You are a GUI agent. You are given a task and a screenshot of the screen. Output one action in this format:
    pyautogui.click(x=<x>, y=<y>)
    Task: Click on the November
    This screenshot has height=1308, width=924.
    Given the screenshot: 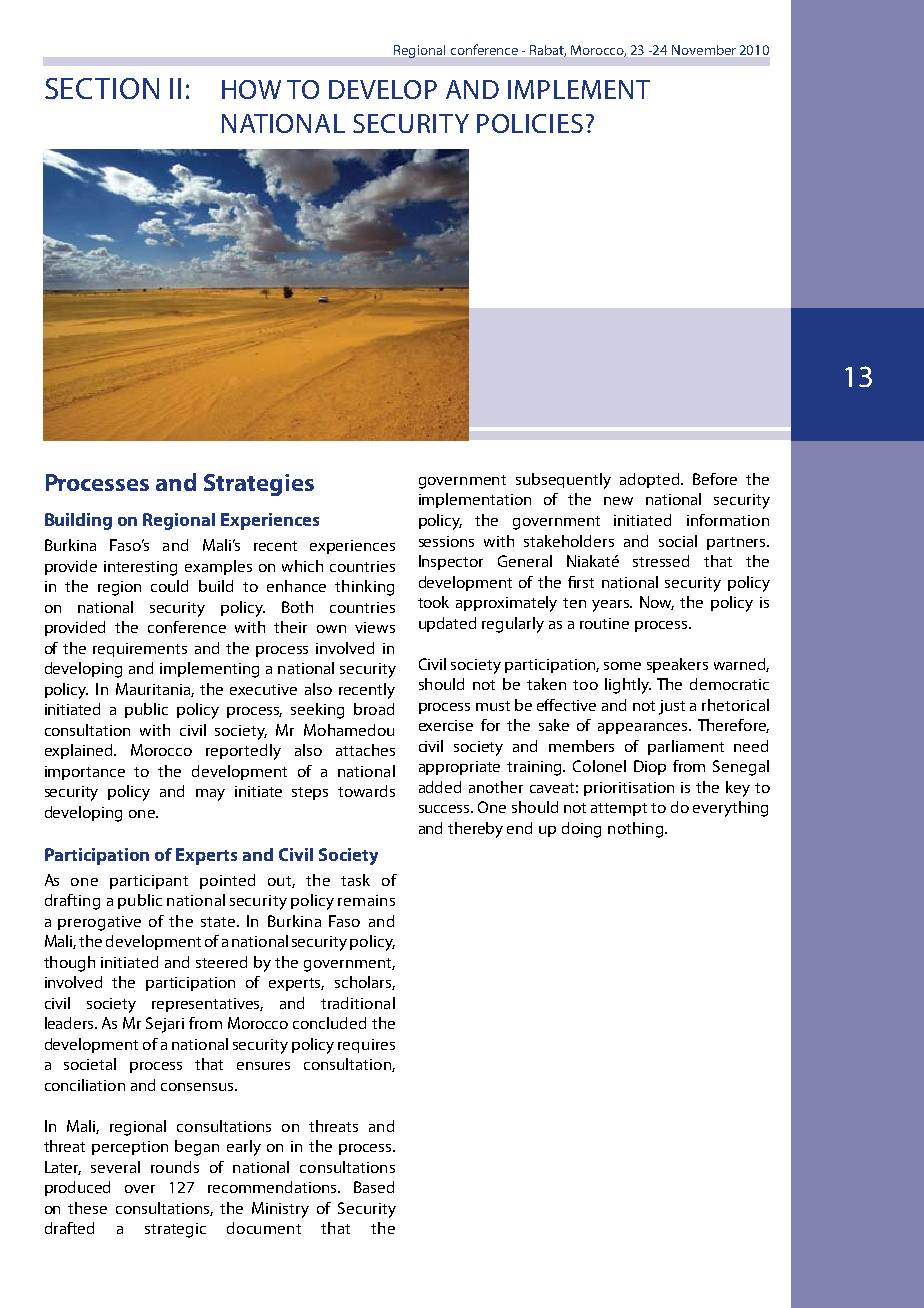 What is the action you would take?
    pyautogui.click(x=704, y=50)
